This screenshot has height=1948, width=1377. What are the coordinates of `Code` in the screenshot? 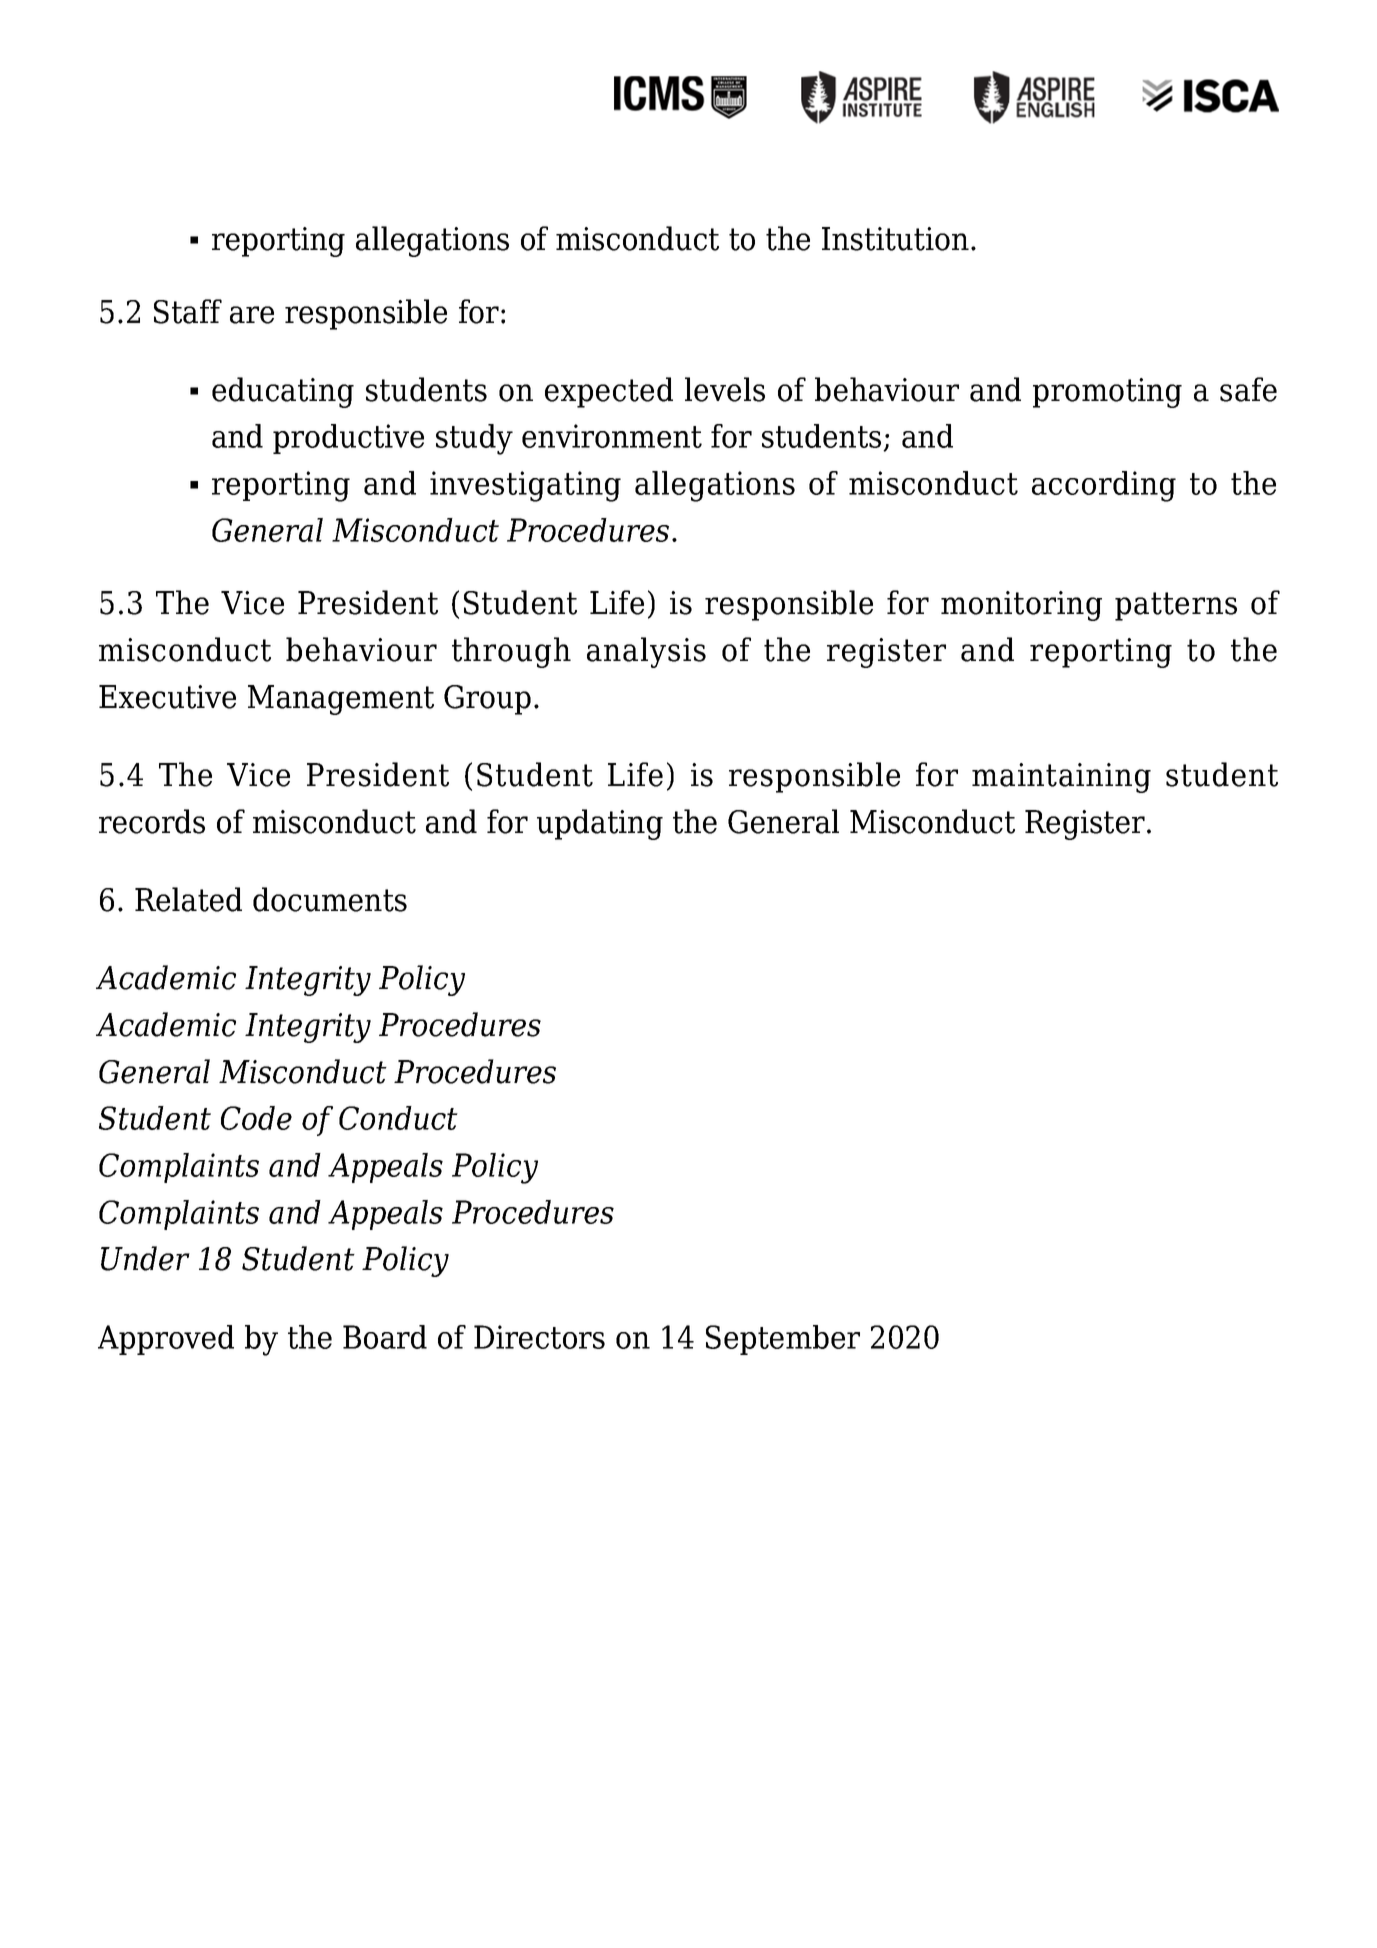 It's located at (256, 1118).
